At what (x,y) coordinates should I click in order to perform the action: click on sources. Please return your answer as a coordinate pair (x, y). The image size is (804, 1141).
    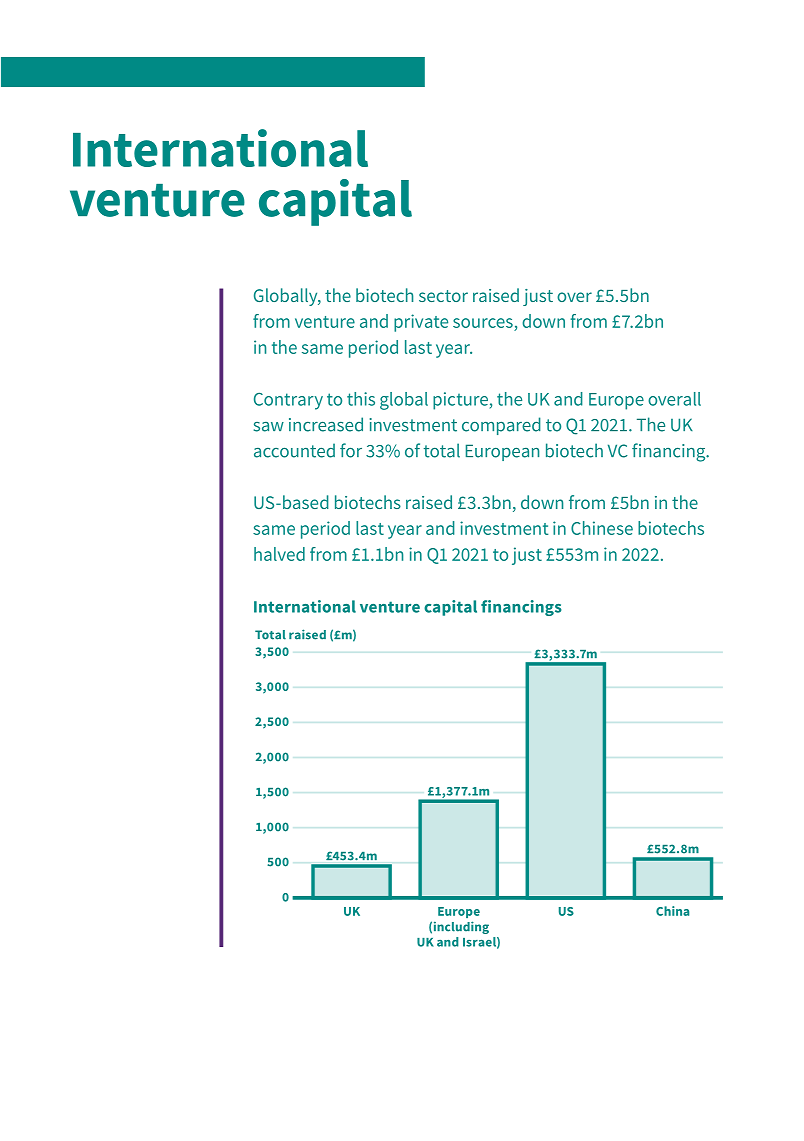
    Looking at the image, I should click on (483, 323).
